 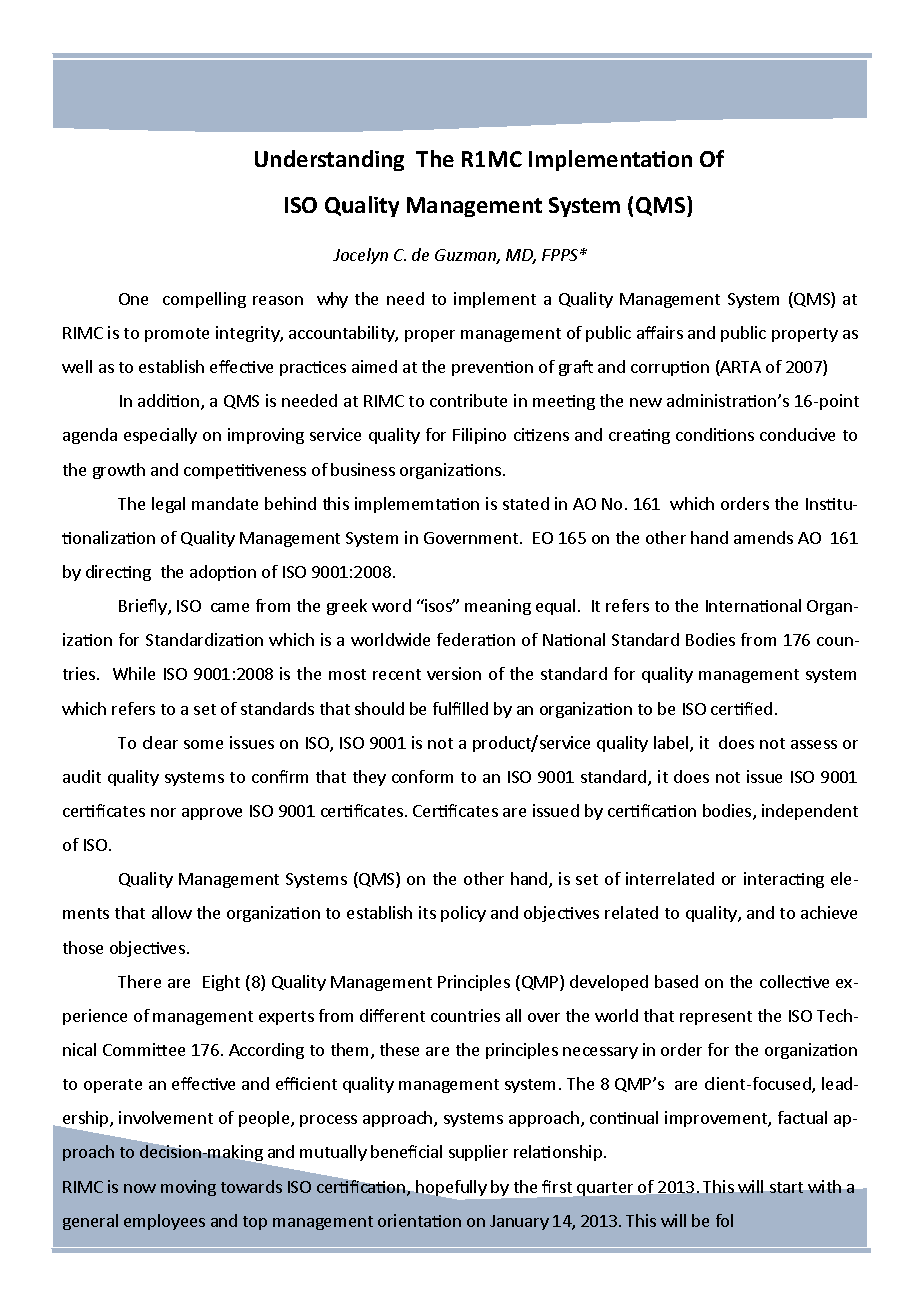 What do you see at coordinates (163, 812) in the screenshot?
I see `nor` at bounding box center [163, 812].
